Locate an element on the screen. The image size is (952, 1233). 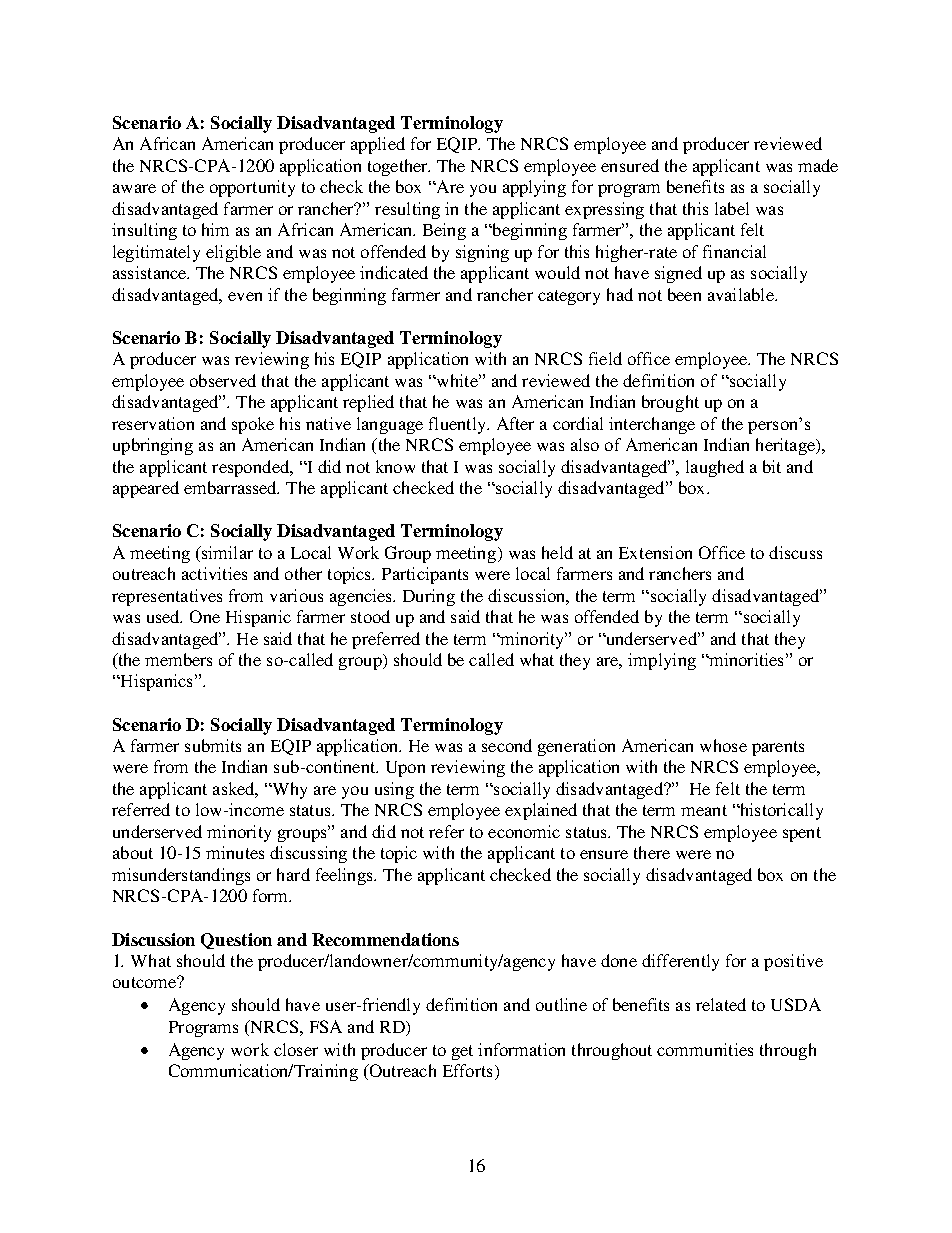
Efforts is located at coordinates (467, 1070).
